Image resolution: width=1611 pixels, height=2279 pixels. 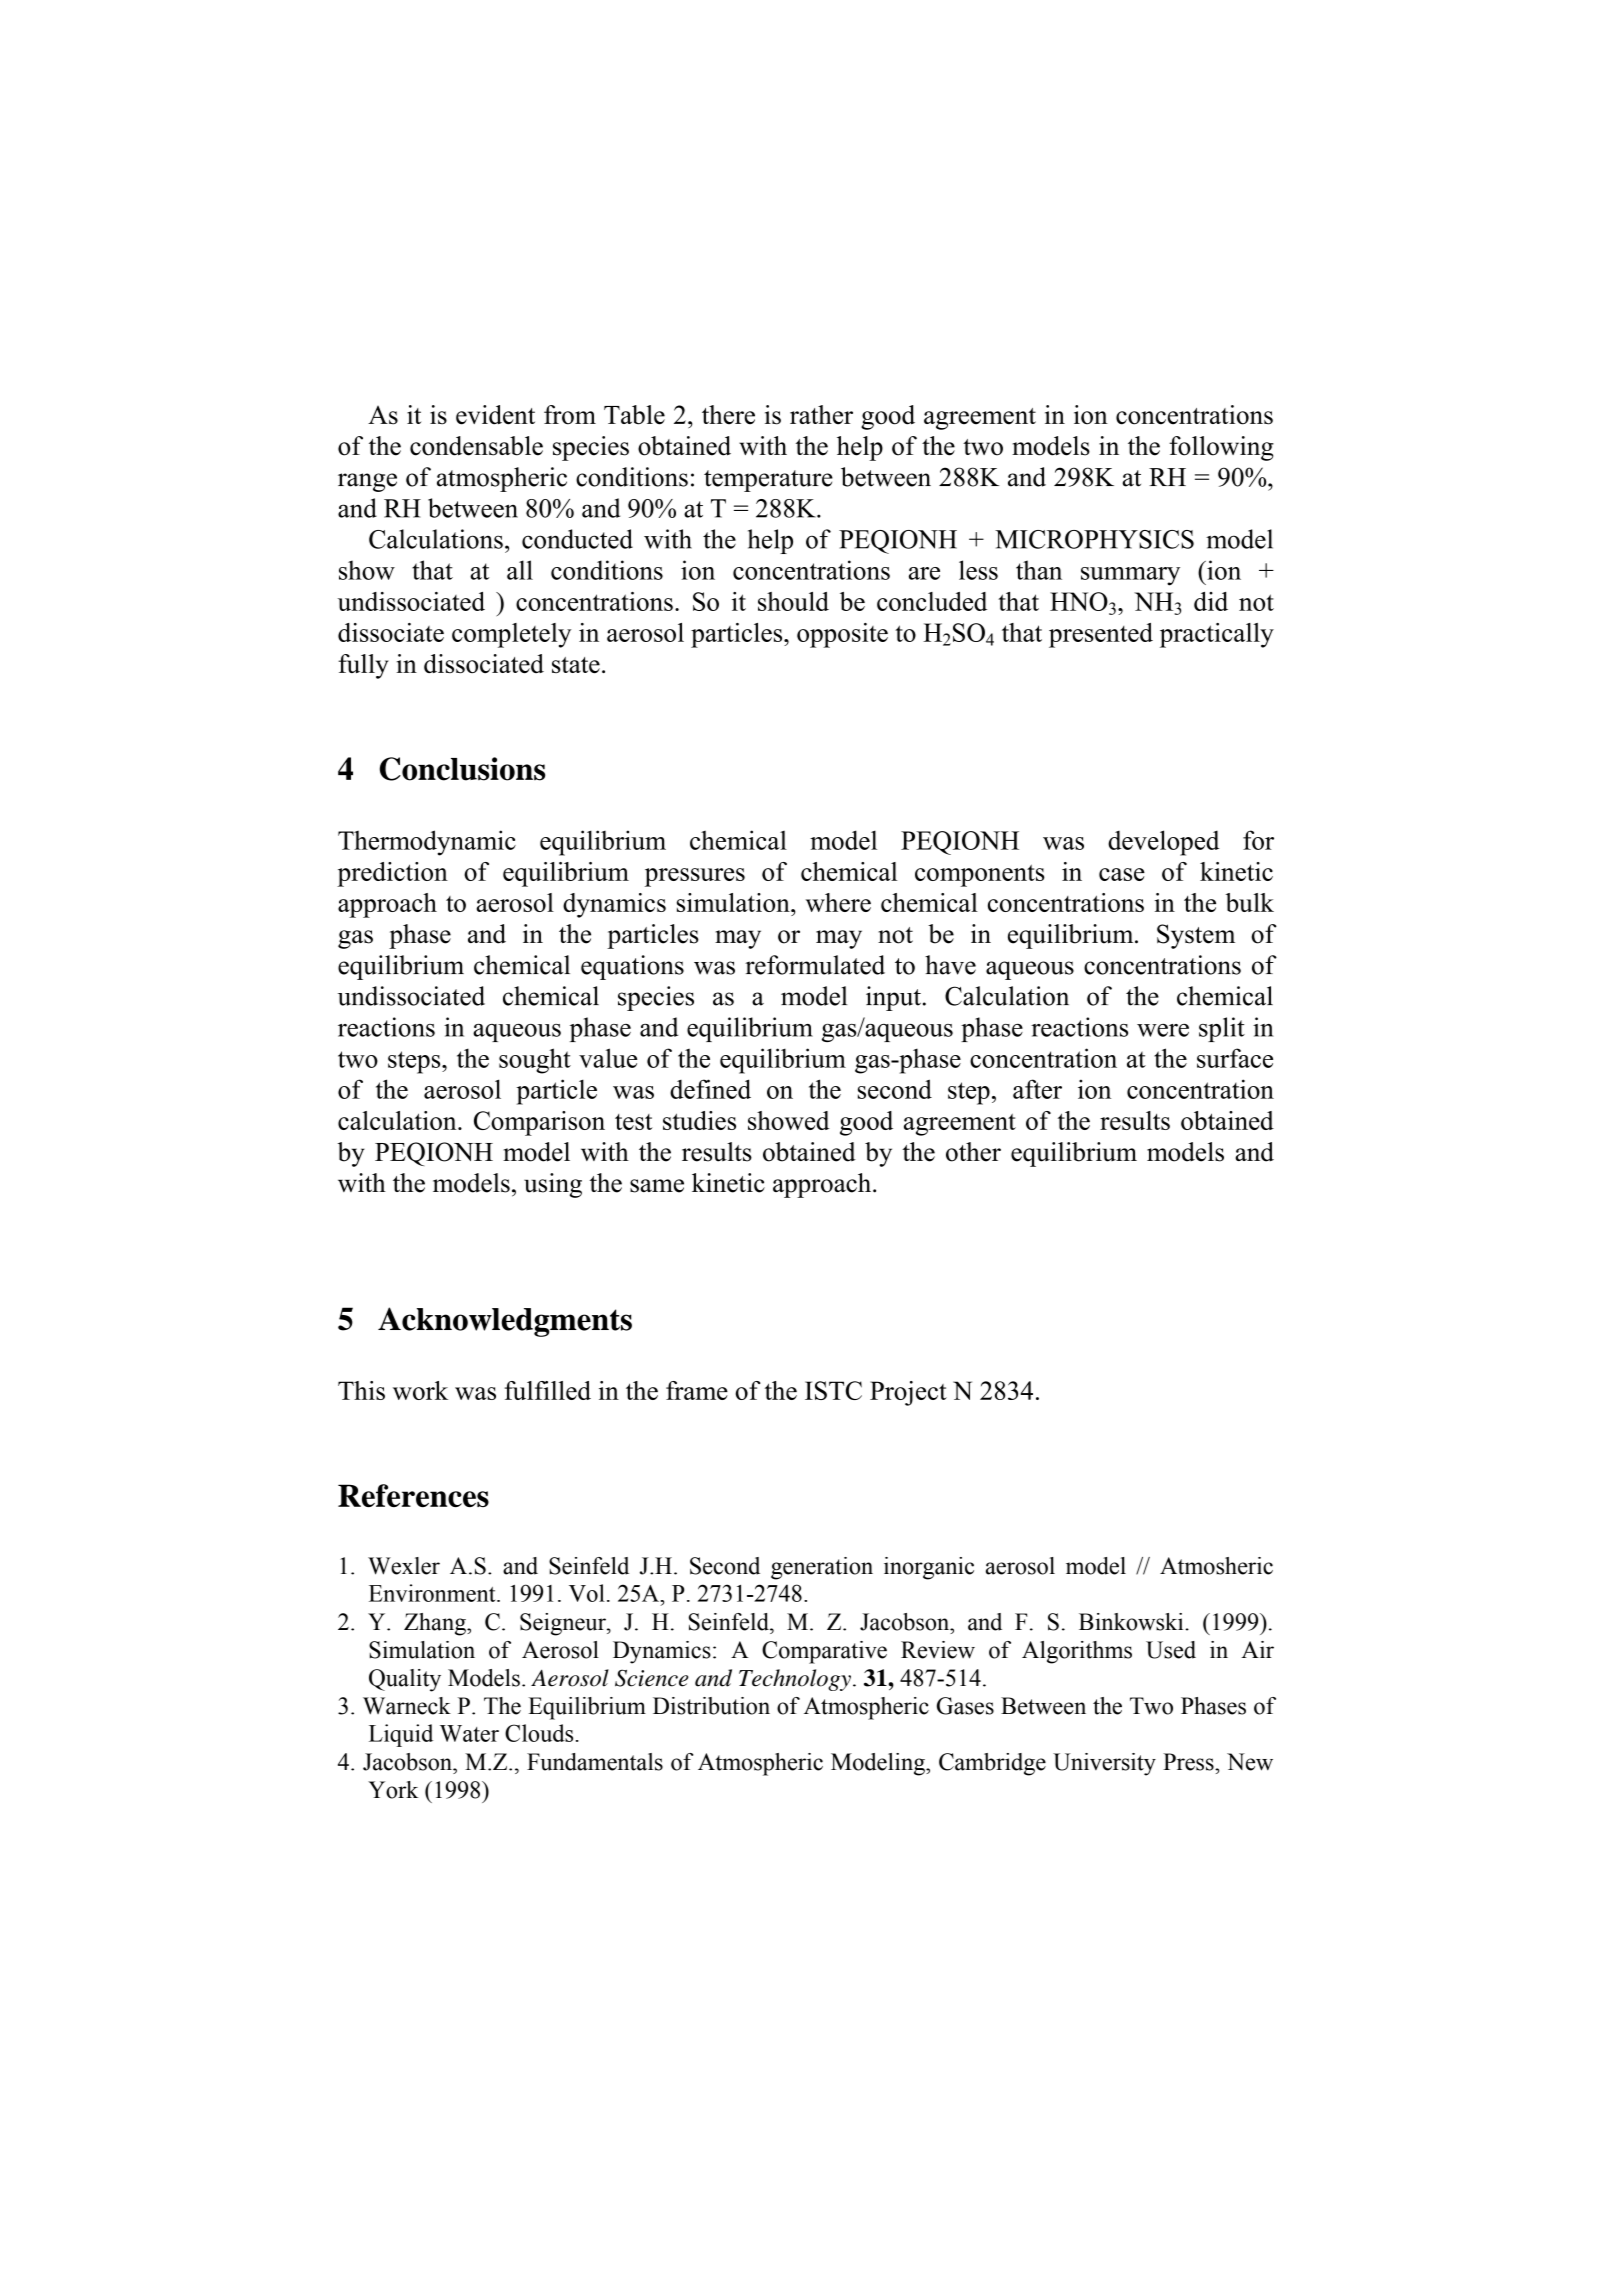 I want to click on evident, so click(x=495, y=415).
